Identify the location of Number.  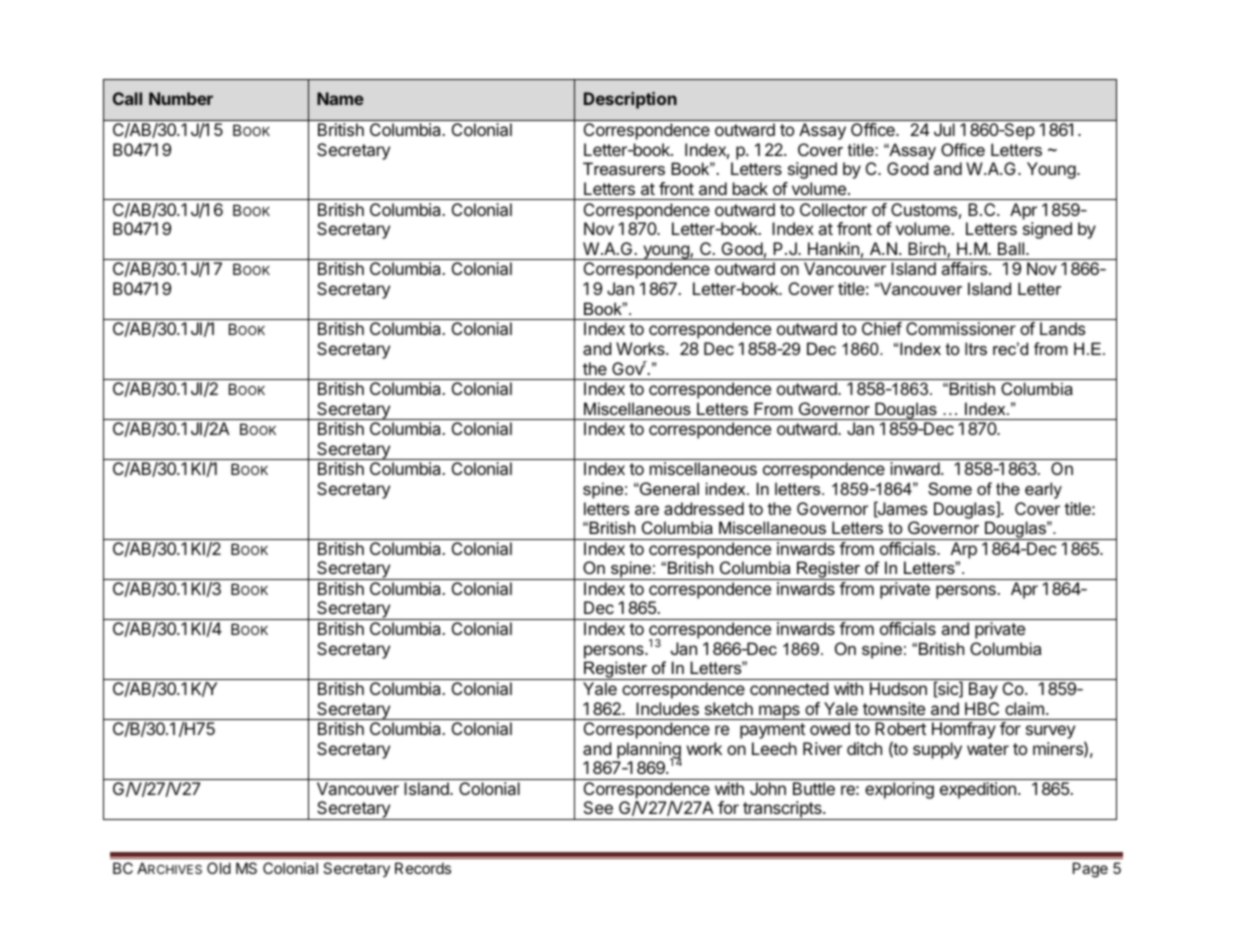
(181, 98).
